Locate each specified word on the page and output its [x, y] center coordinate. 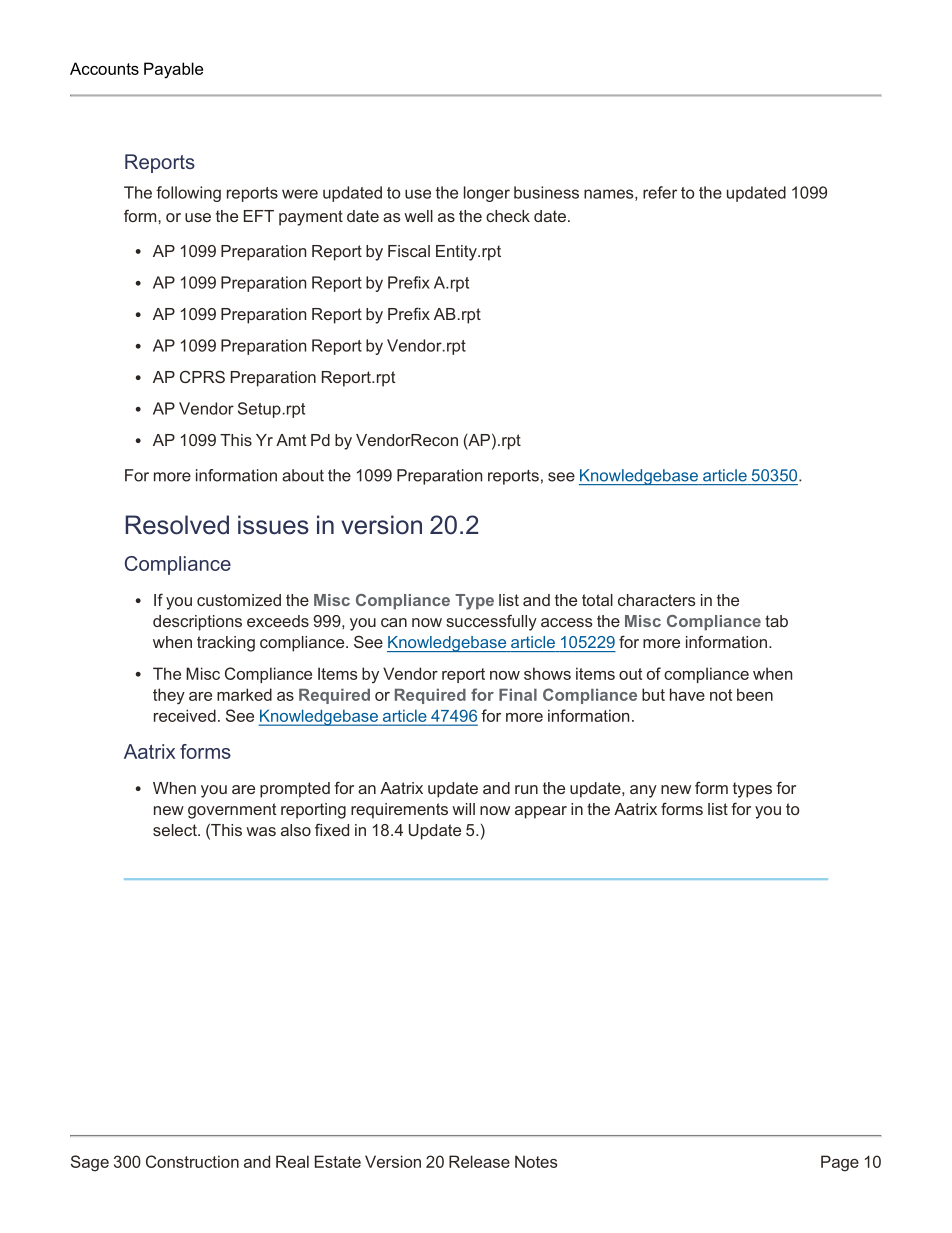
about [303, 475]
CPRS [202, 376]
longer [487, 194]
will [463, 809]
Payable [173, 70]
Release [479, 1161]
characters [657, 600]
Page [840, 1163]
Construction [192, 1161]
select [176, 830]
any [643, 791]
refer [660, 192]
